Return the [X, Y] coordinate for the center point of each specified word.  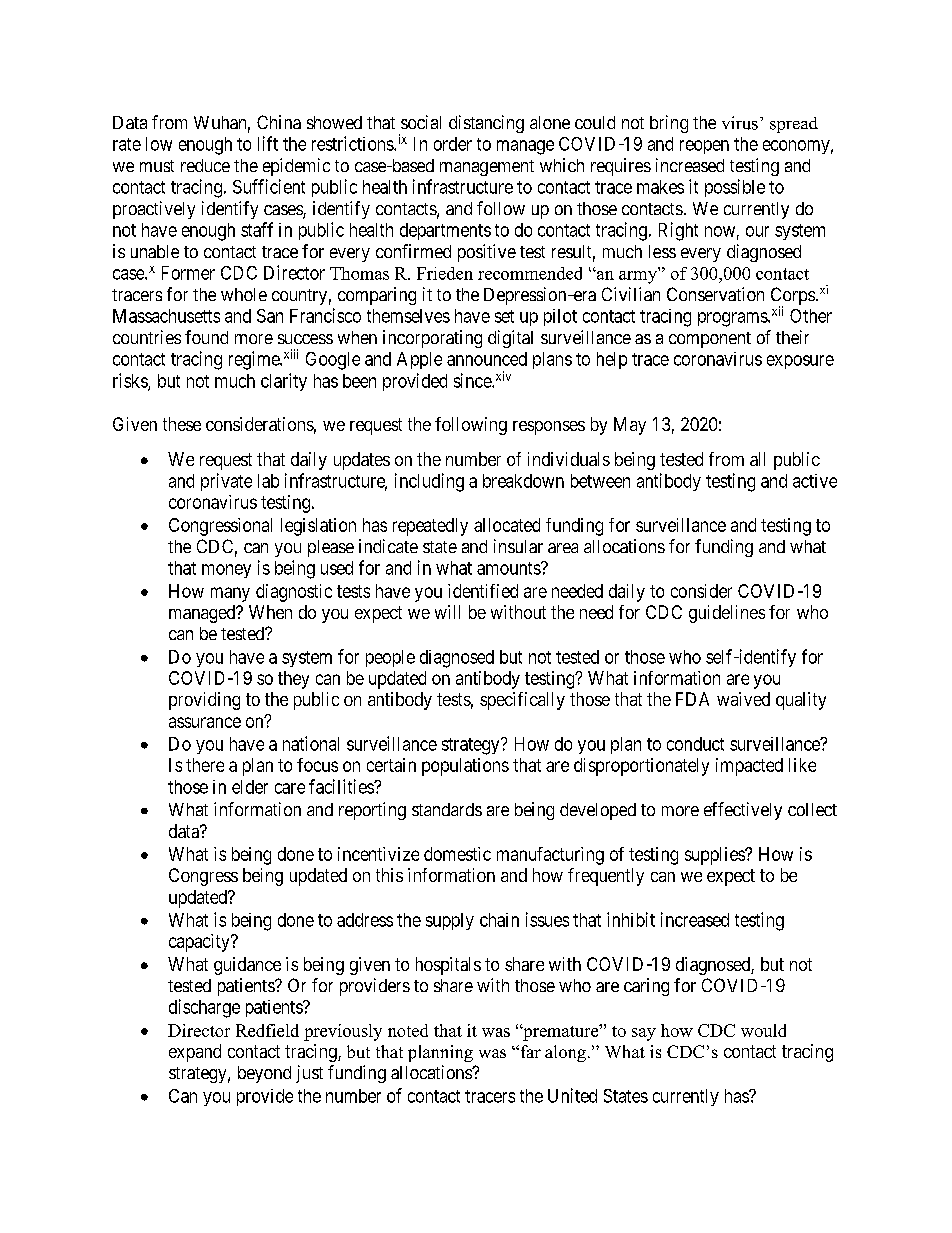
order [453, 144]
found [206, 337]
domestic [457, 854]
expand [195, 1053]
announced [487, 359]
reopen [704, 147]
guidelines [727, 614]
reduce [205, 165]
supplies [715, 856]
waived [743, 699]
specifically [522, 701]
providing [204, 701]
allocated [507, 525]
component [710, 340]
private [226, 482]
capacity [200, 943]
